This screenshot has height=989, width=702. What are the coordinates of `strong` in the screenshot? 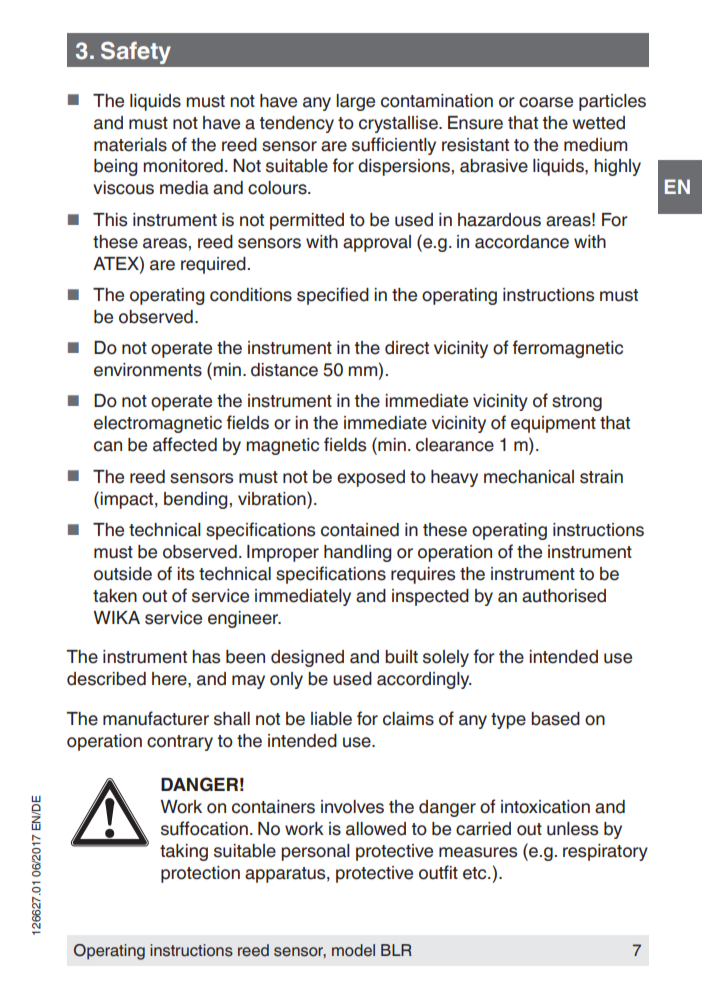 It's located at (577, 403).
